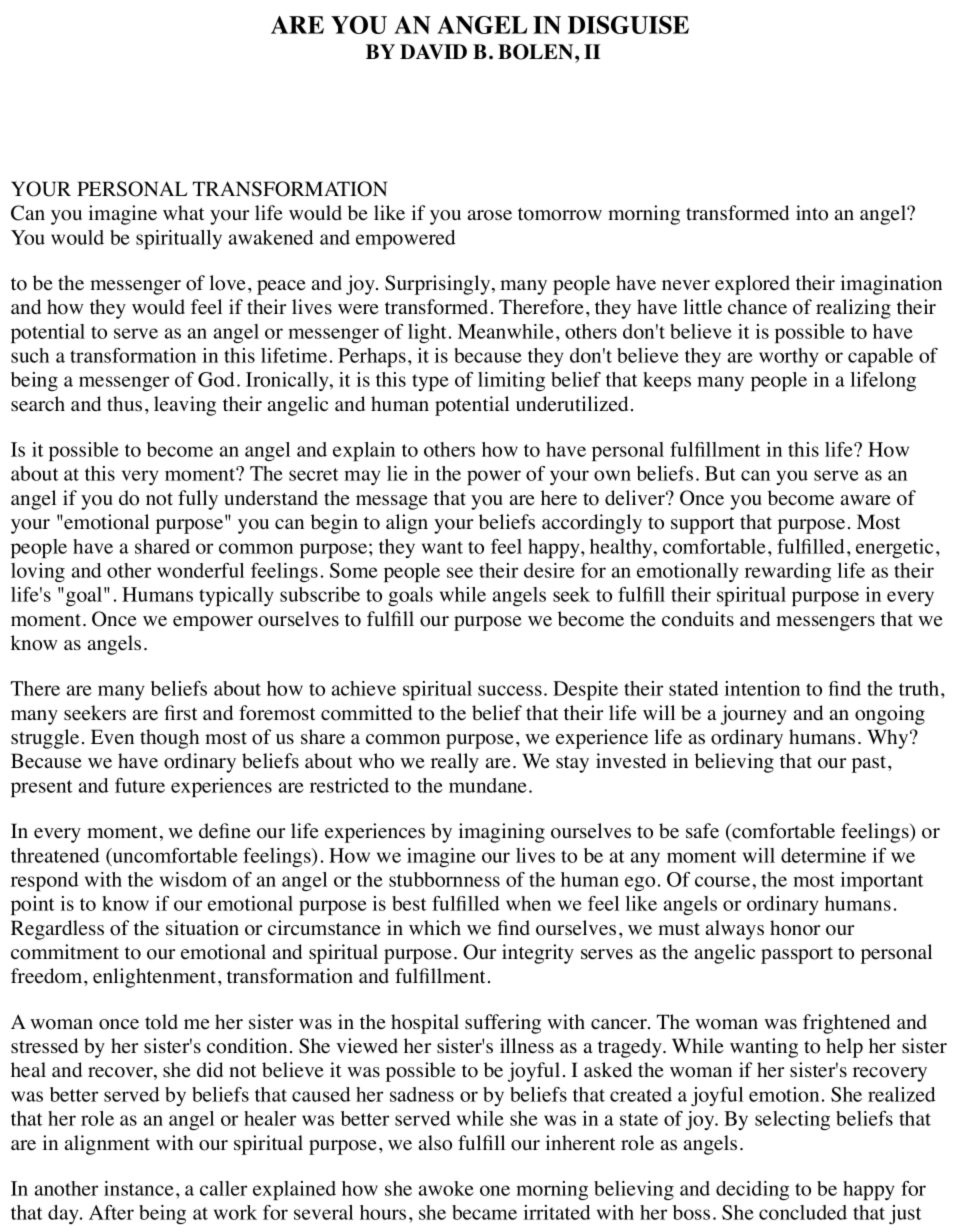 The width and height of the screenshot is (967, 1232). What do you see at coordinates (391, 502) in the screenshot?
I see `message` at bounding box center [391, 502].
